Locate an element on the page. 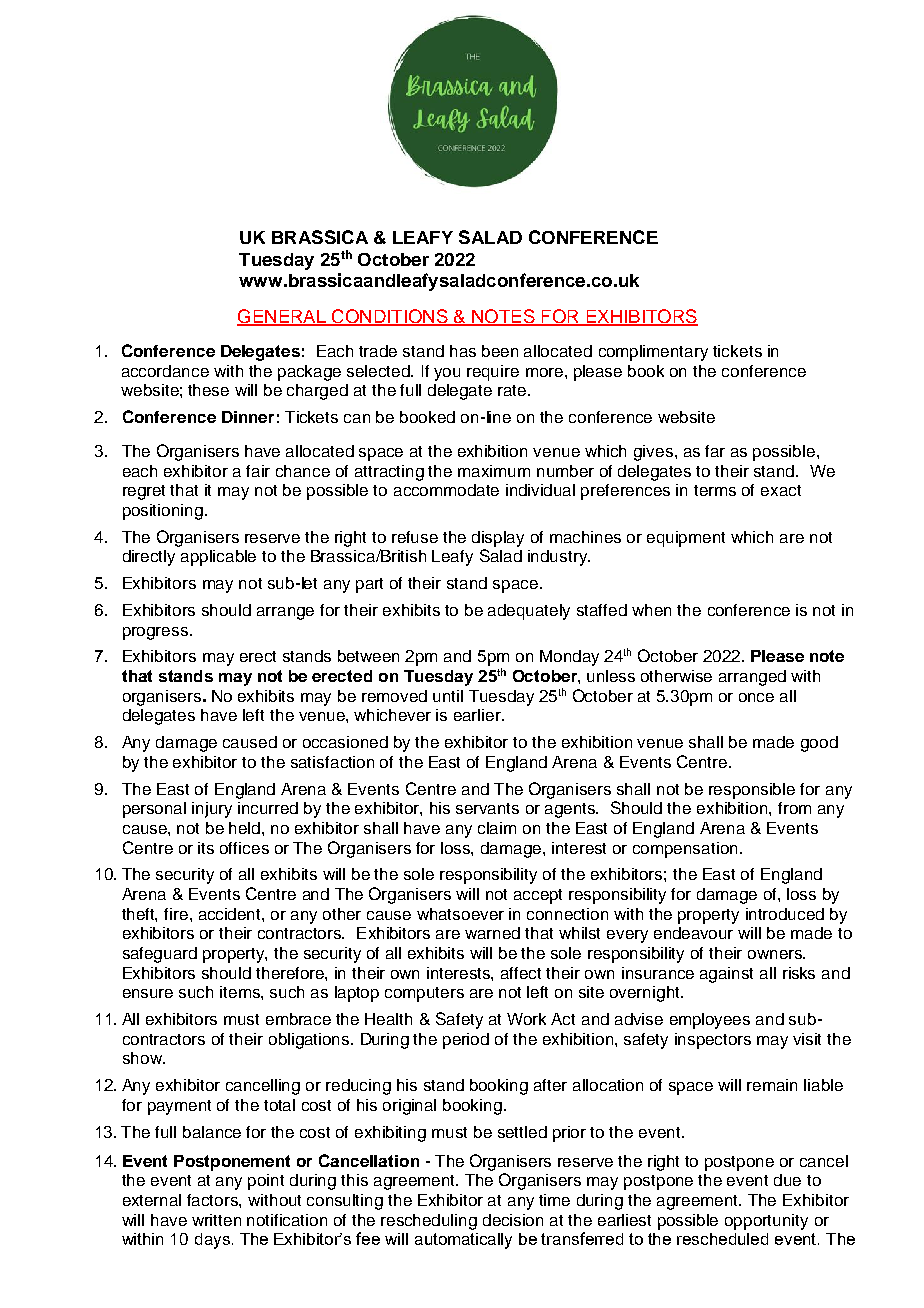  written is located at coordinates (216, 1220).
